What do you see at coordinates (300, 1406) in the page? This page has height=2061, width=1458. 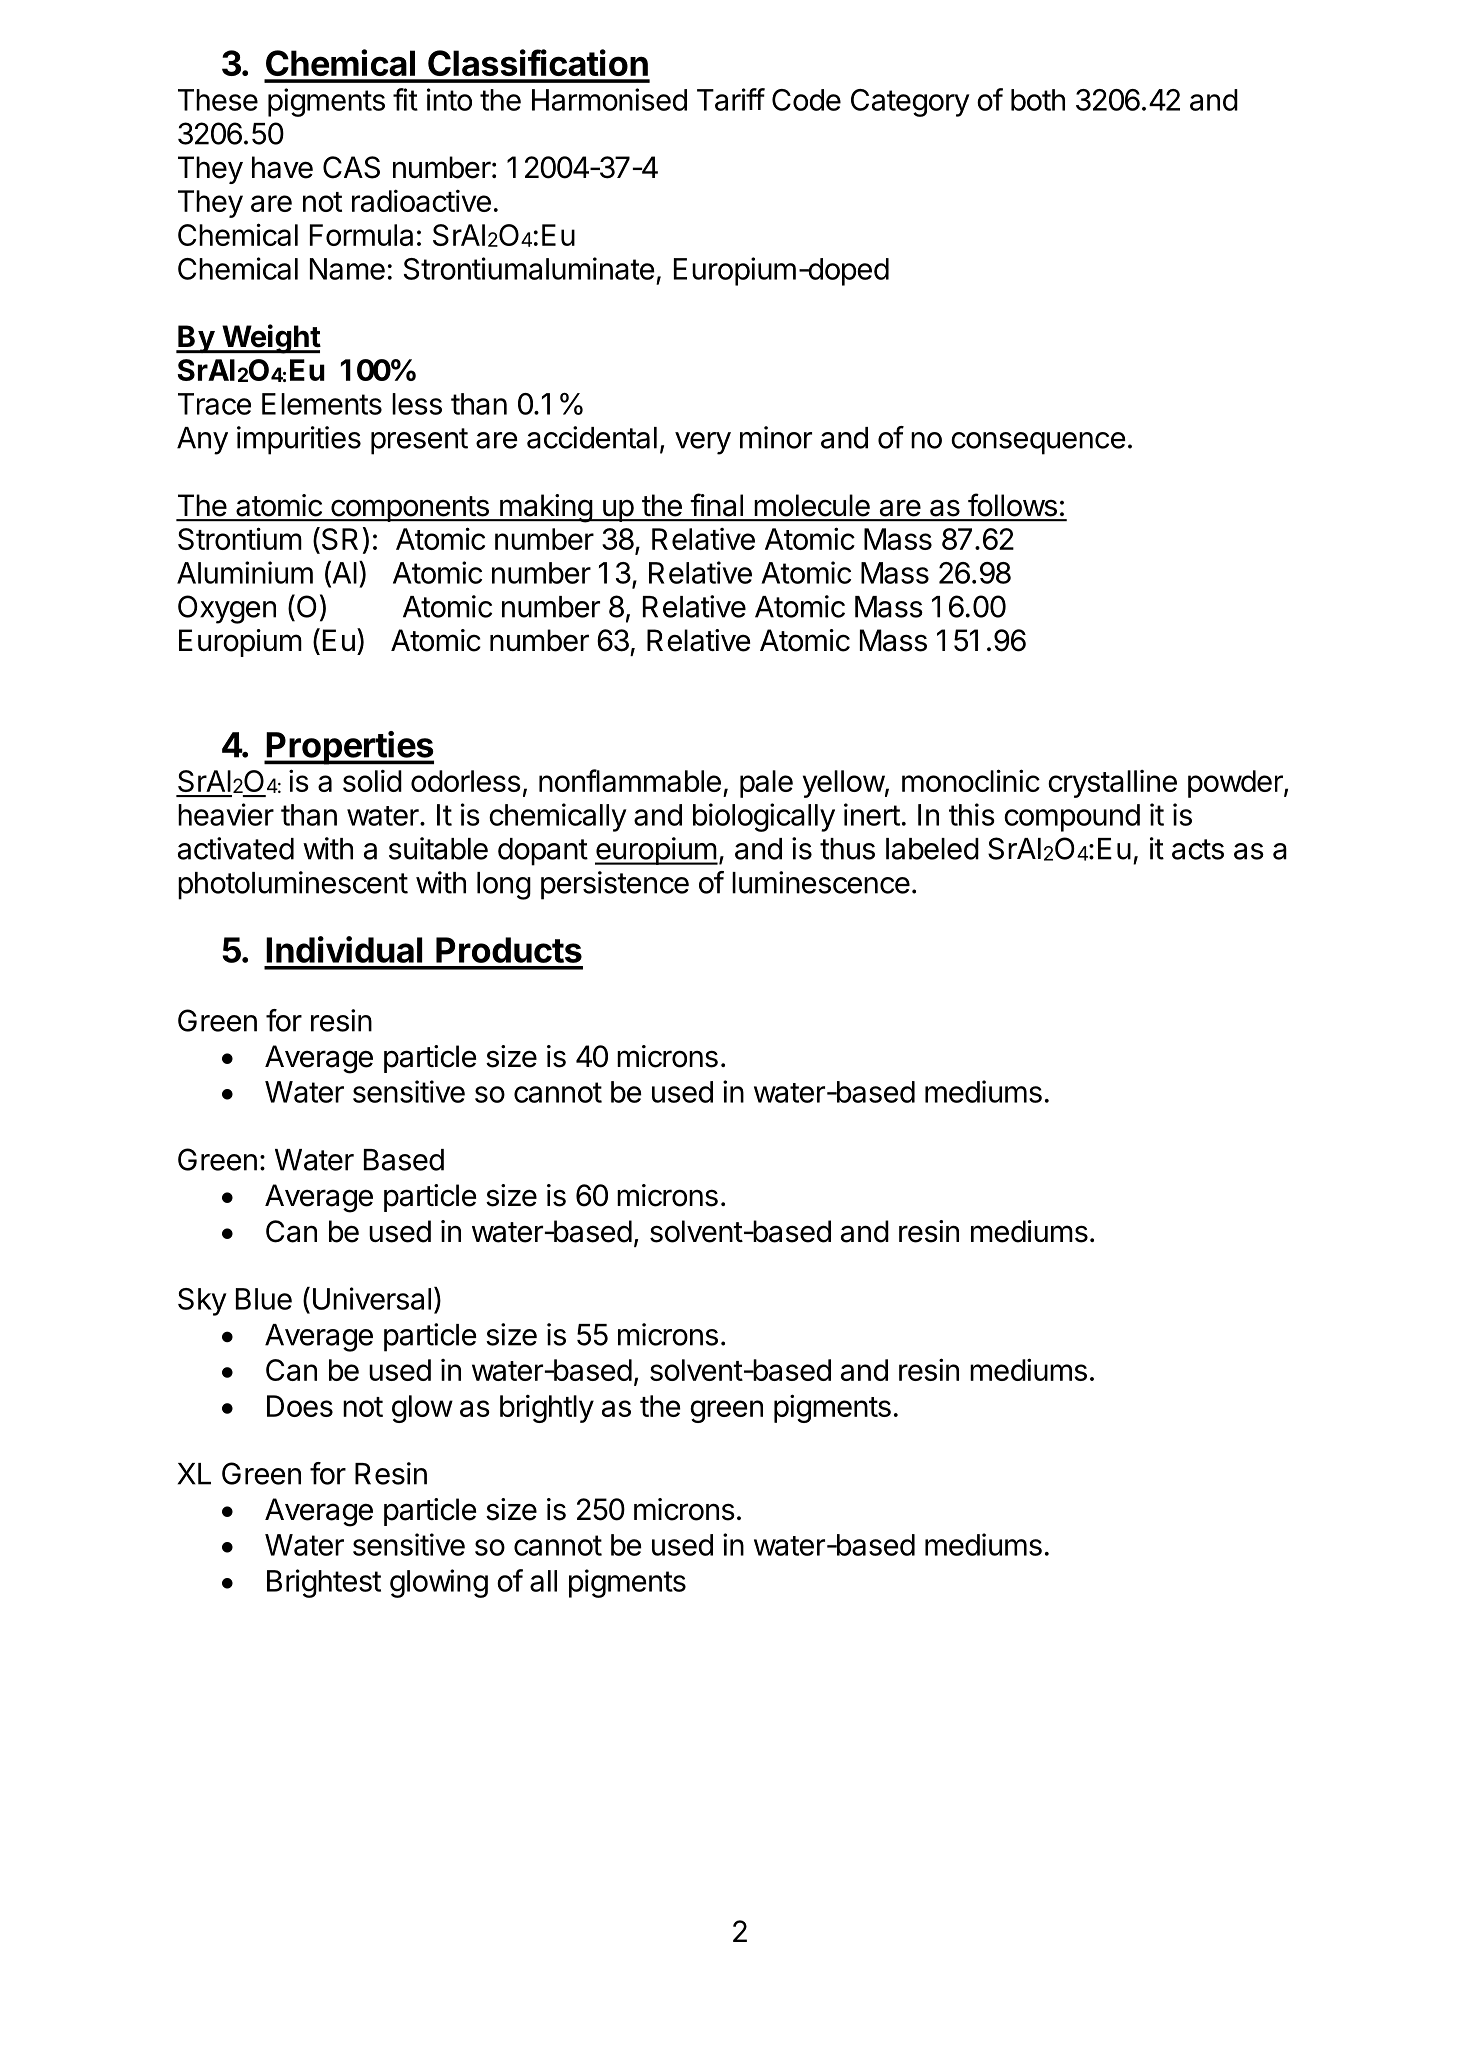 I see `Does` at bounding box center [300, 1406].
